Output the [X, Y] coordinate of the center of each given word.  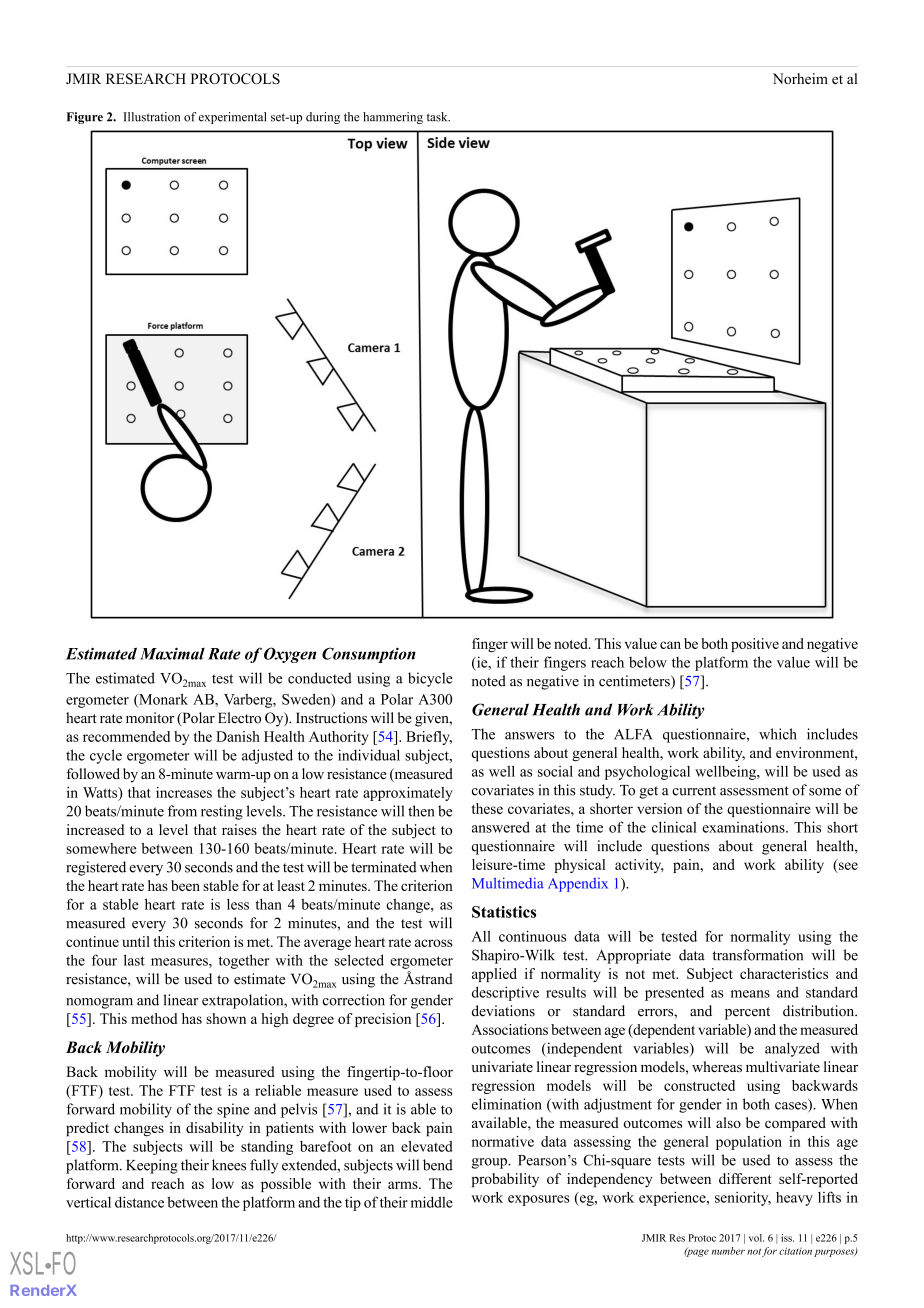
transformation [758, 955]
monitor [150, 718]
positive [755, 645]
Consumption [369, 655]
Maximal [172, 653]
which [778, 734]
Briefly [429, 738]
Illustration [151, 117]
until [136, 941]
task [438, 117]
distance [139, 1202]
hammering [393, 118]
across [433, 943]
